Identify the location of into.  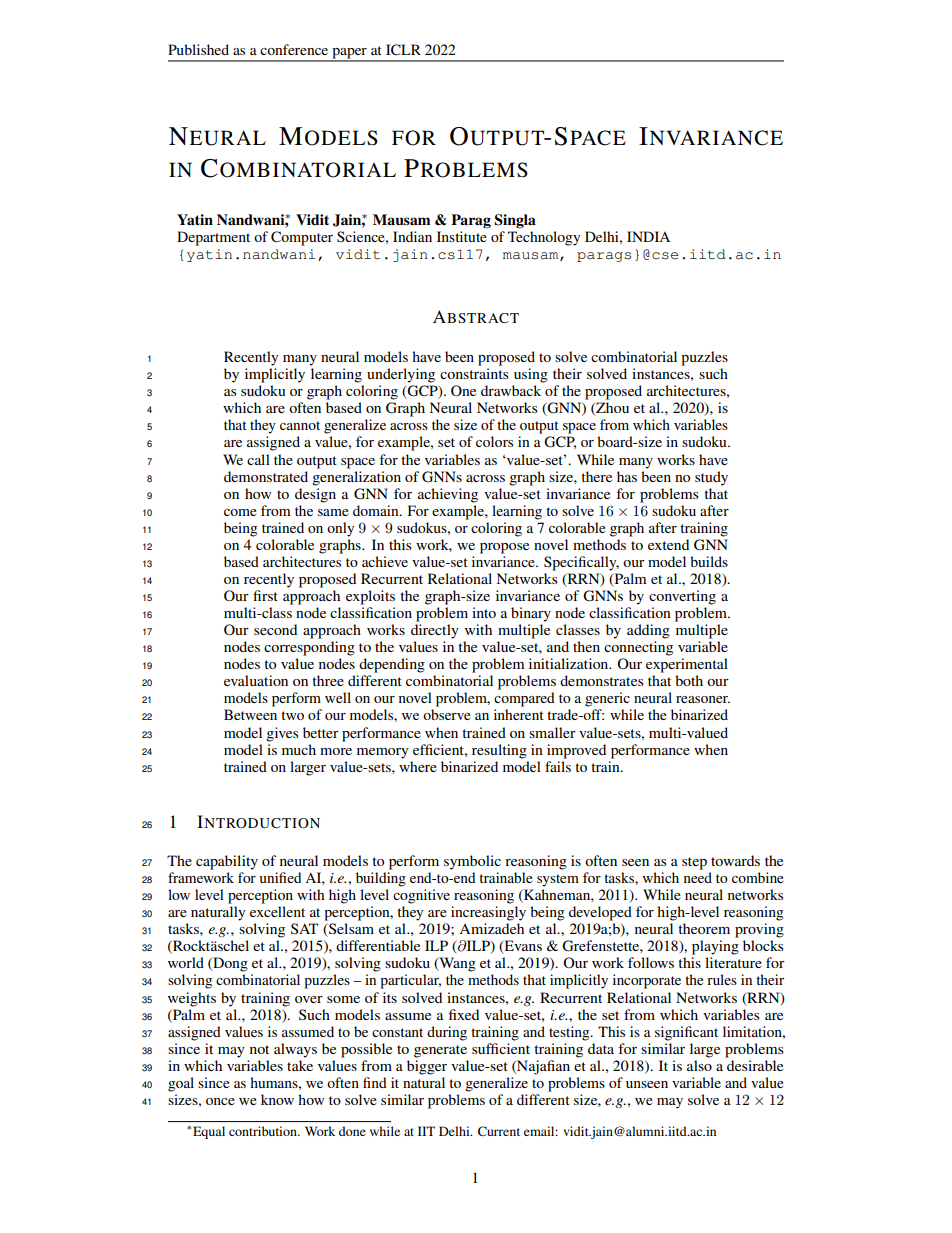
(484, 612).
